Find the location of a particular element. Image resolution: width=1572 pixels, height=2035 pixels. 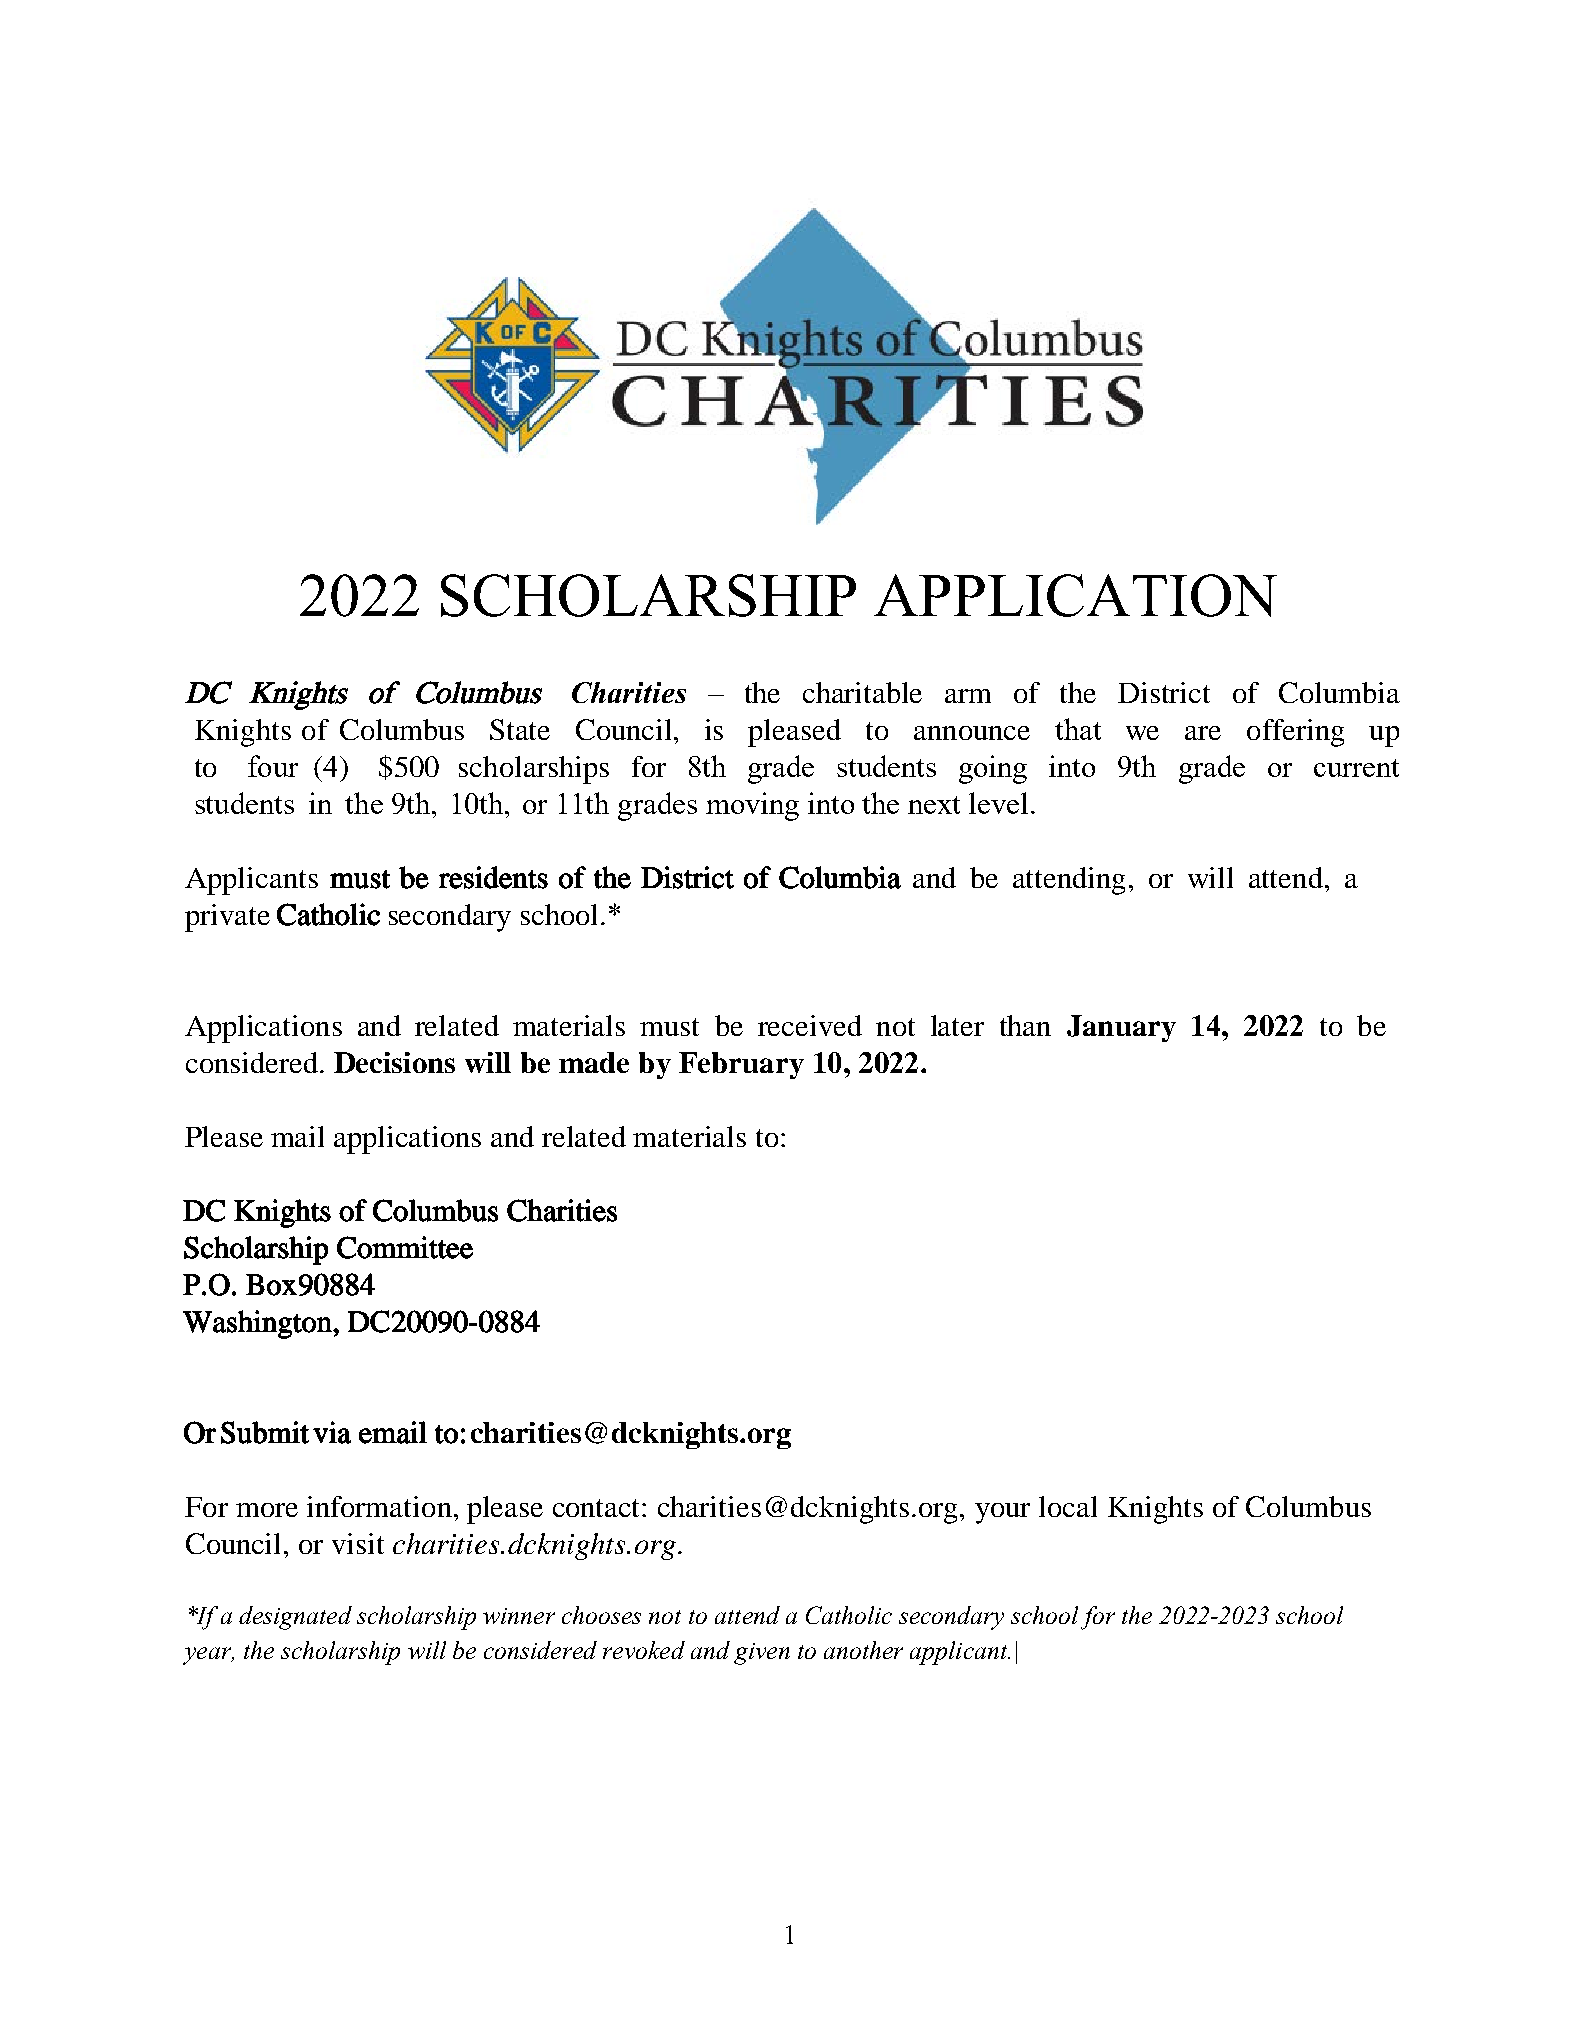

charitable is located at coordinates (862, 692).
